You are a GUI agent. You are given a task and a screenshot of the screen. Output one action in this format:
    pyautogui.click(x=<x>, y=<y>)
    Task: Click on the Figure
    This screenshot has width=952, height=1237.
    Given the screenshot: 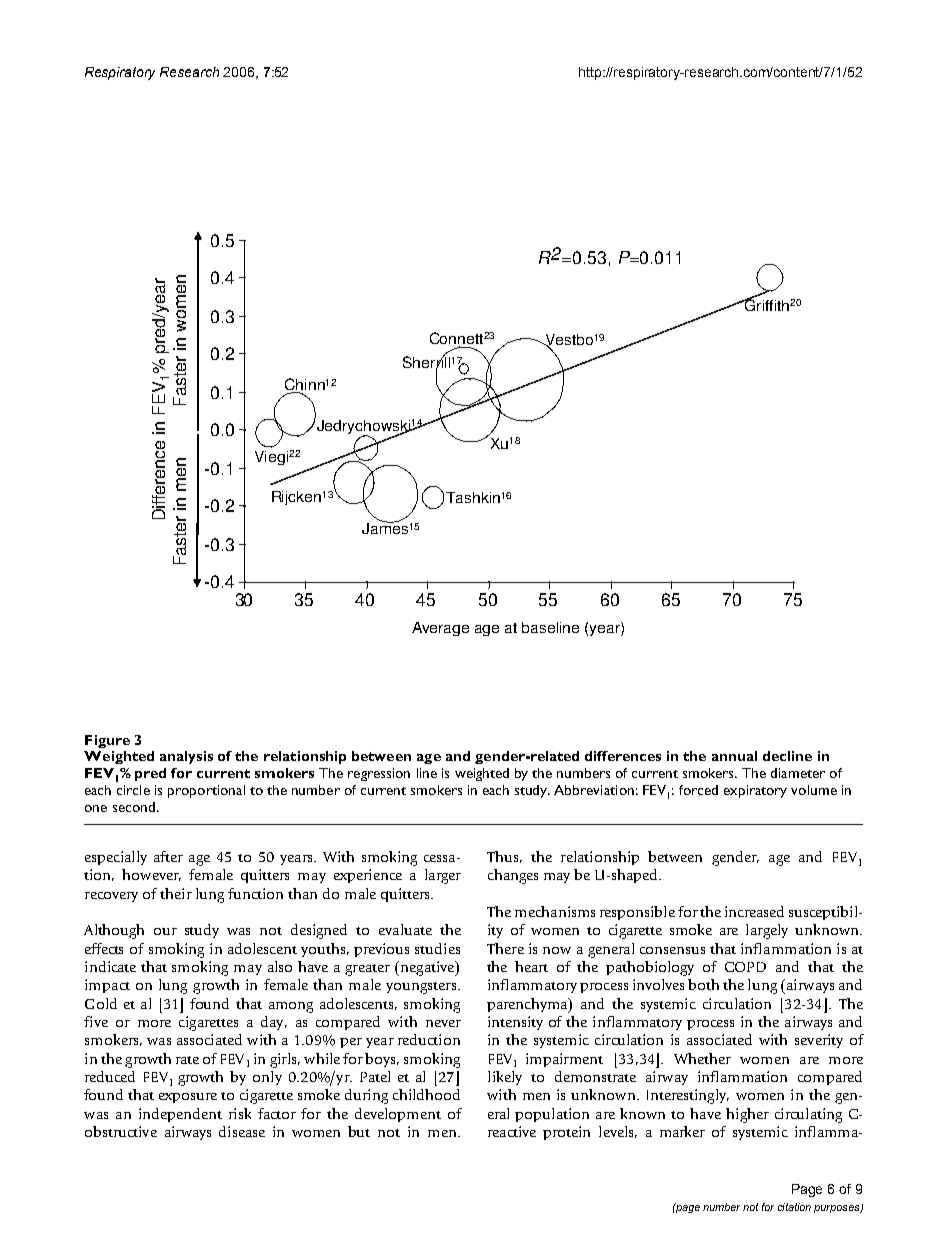 What is the action you would take?
    pyautogui.click(x=107, y=741)
